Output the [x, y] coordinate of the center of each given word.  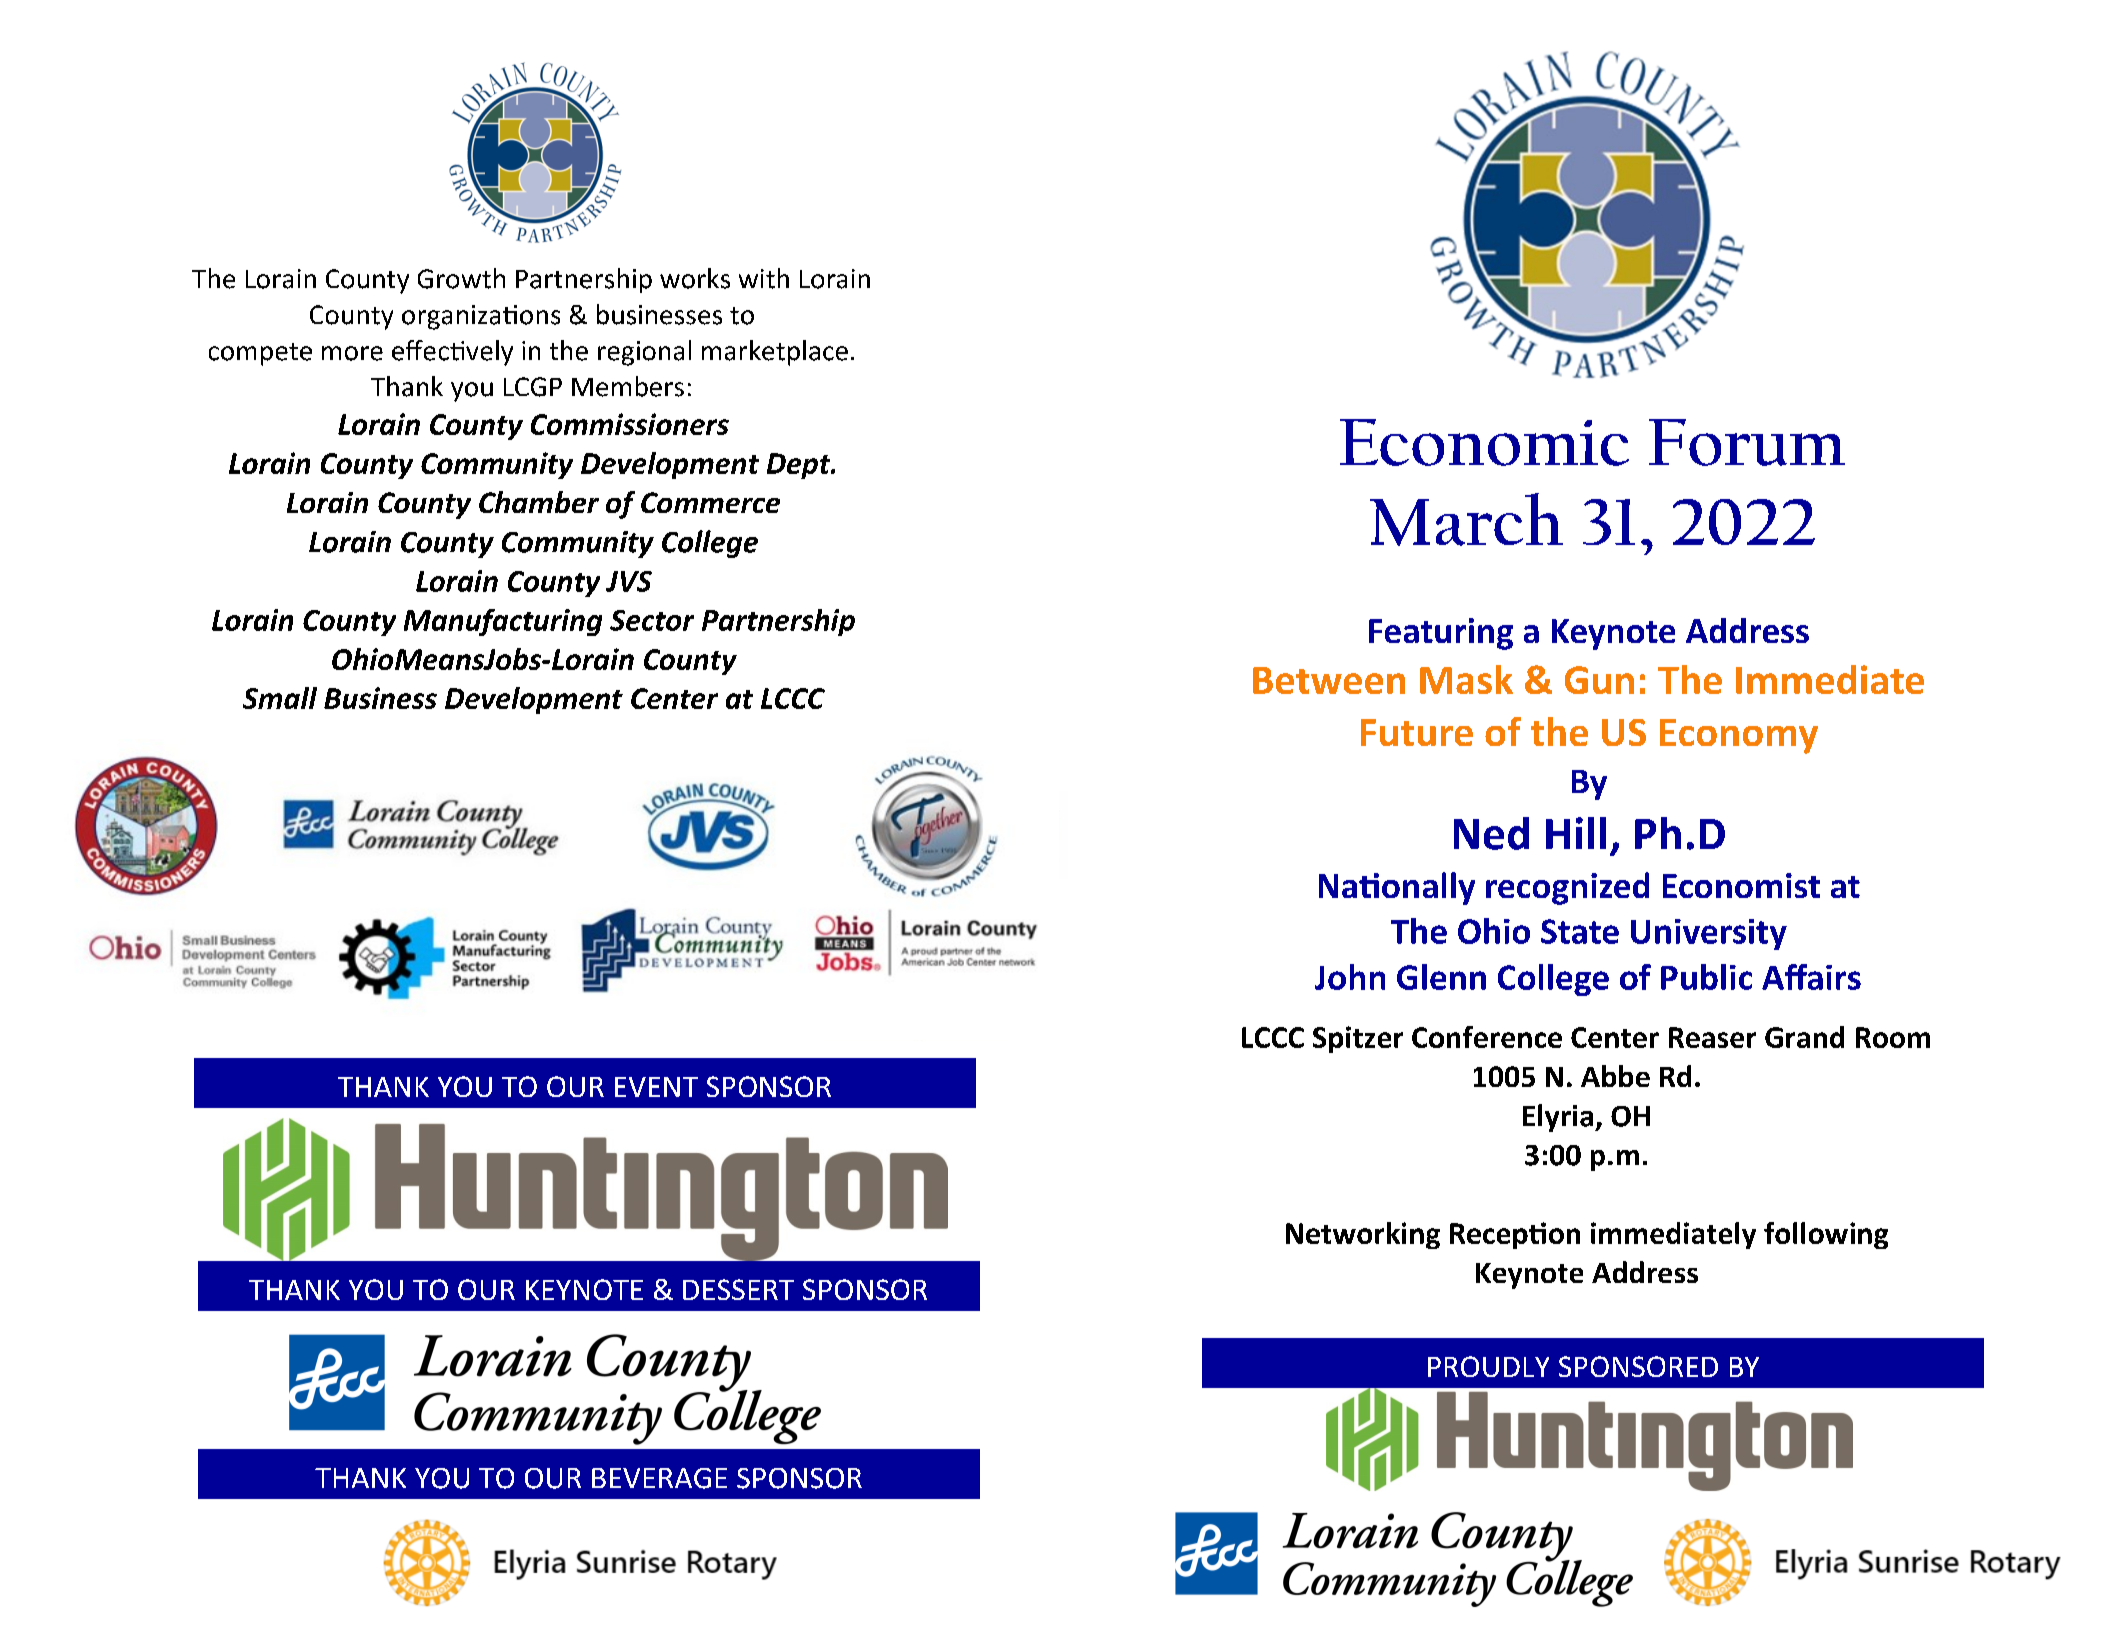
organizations [481, 317]
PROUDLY [1488, 1366]
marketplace [775, 353]
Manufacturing [503, 622]
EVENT [656, 1087]
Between [1329, 680]
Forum [1747, 442]
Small [280, 698]
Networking [1363, 1235]
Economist [1741, 885]
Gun [1599, 680]
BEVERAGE [659, 1478]
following [1826, 1235]
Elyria [1559, 1118]
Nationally [1397, 888]
